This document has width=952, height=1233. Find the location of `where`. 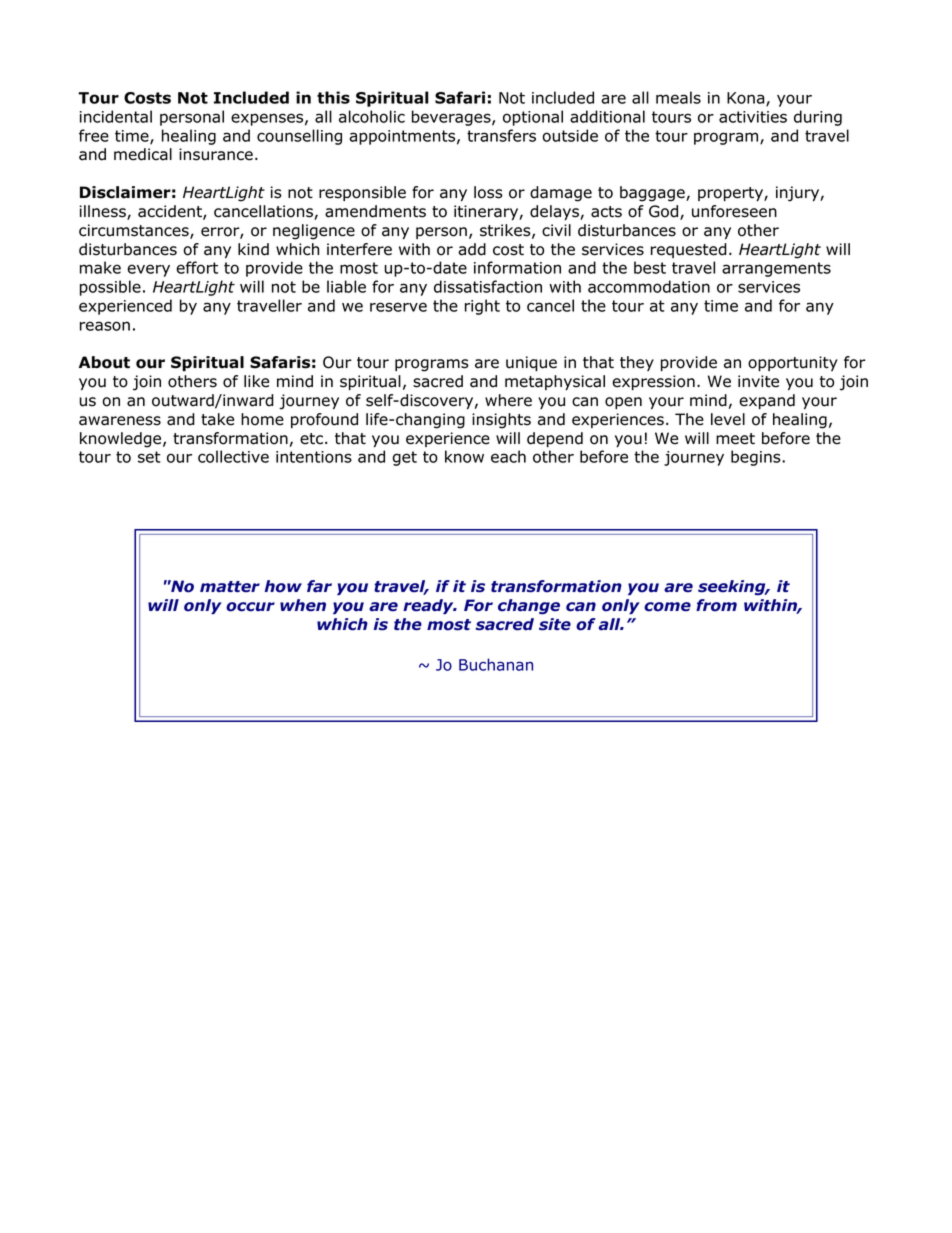

where is located at coordinates (508, 400).
